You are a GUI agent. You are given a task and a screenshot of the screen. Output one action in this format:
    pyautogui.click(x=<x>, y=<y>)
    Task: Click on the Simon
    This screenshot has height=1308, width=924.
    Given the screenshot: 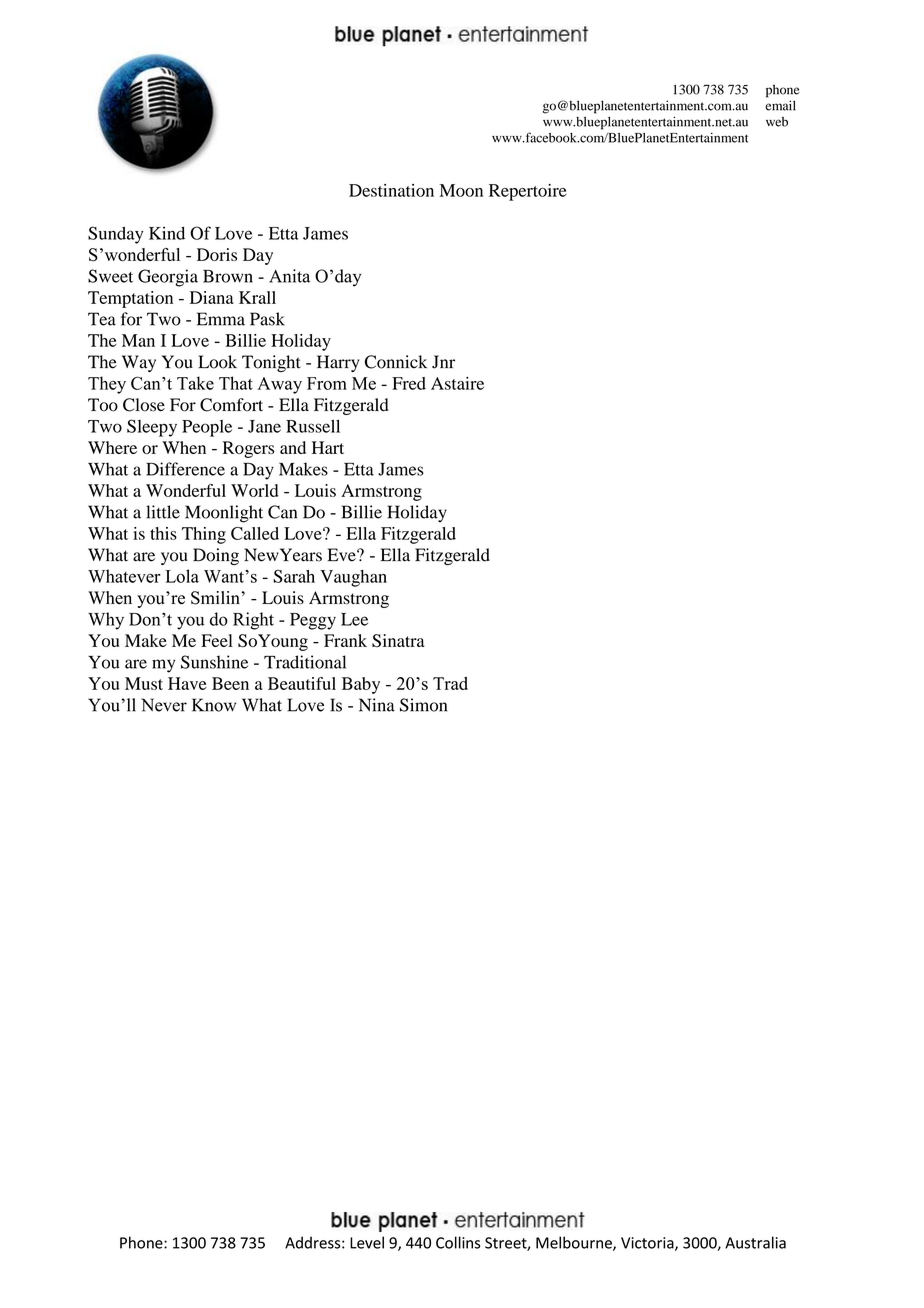 What is the action you would take?
    pyautogui.click(x=423, y=705)
